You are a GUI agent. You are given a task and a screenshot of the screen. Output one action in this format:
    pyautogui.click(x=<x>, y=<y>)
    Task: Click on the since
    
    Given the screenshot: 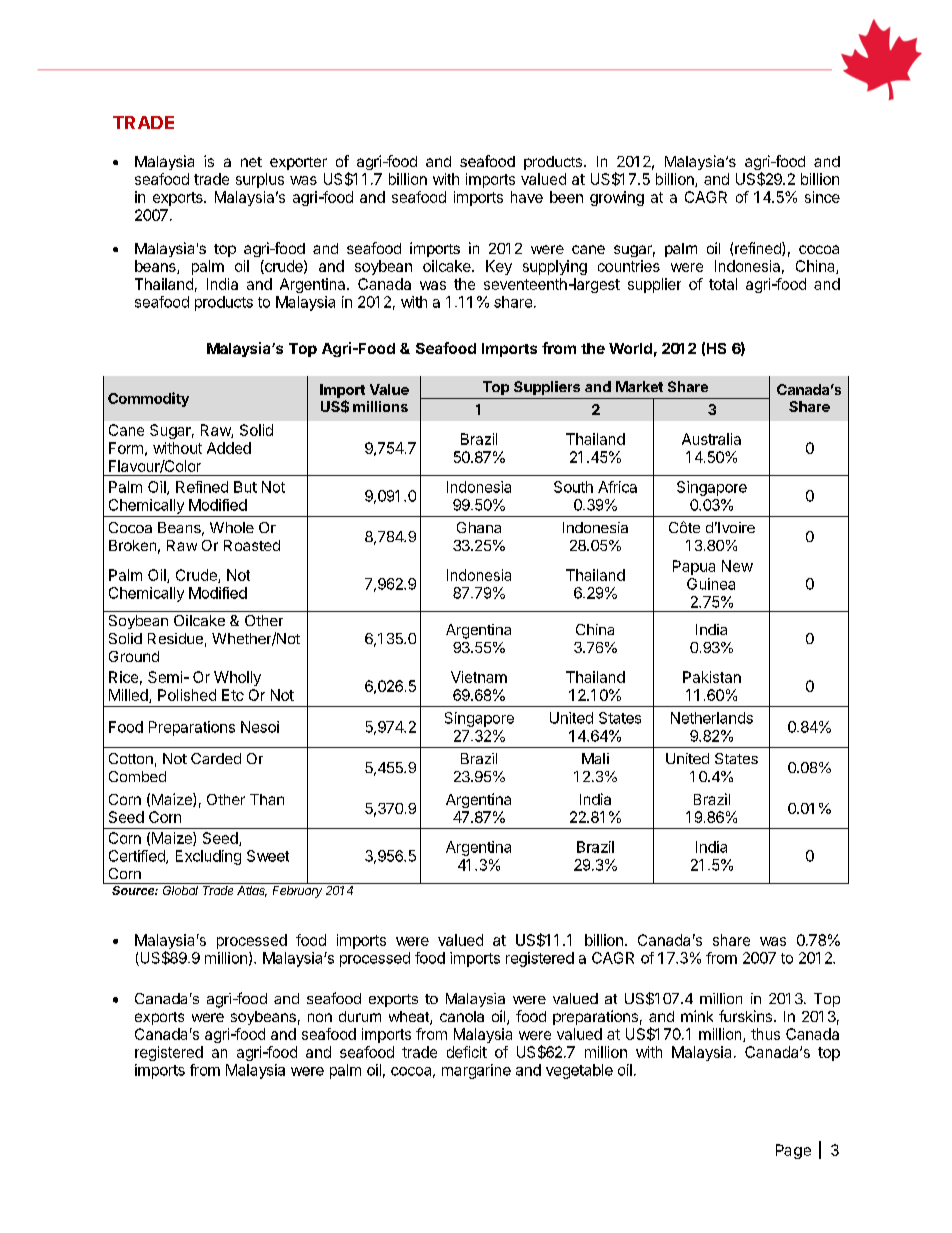 What is the action you would take?
    pyautogui.click(x=822, y=197)
